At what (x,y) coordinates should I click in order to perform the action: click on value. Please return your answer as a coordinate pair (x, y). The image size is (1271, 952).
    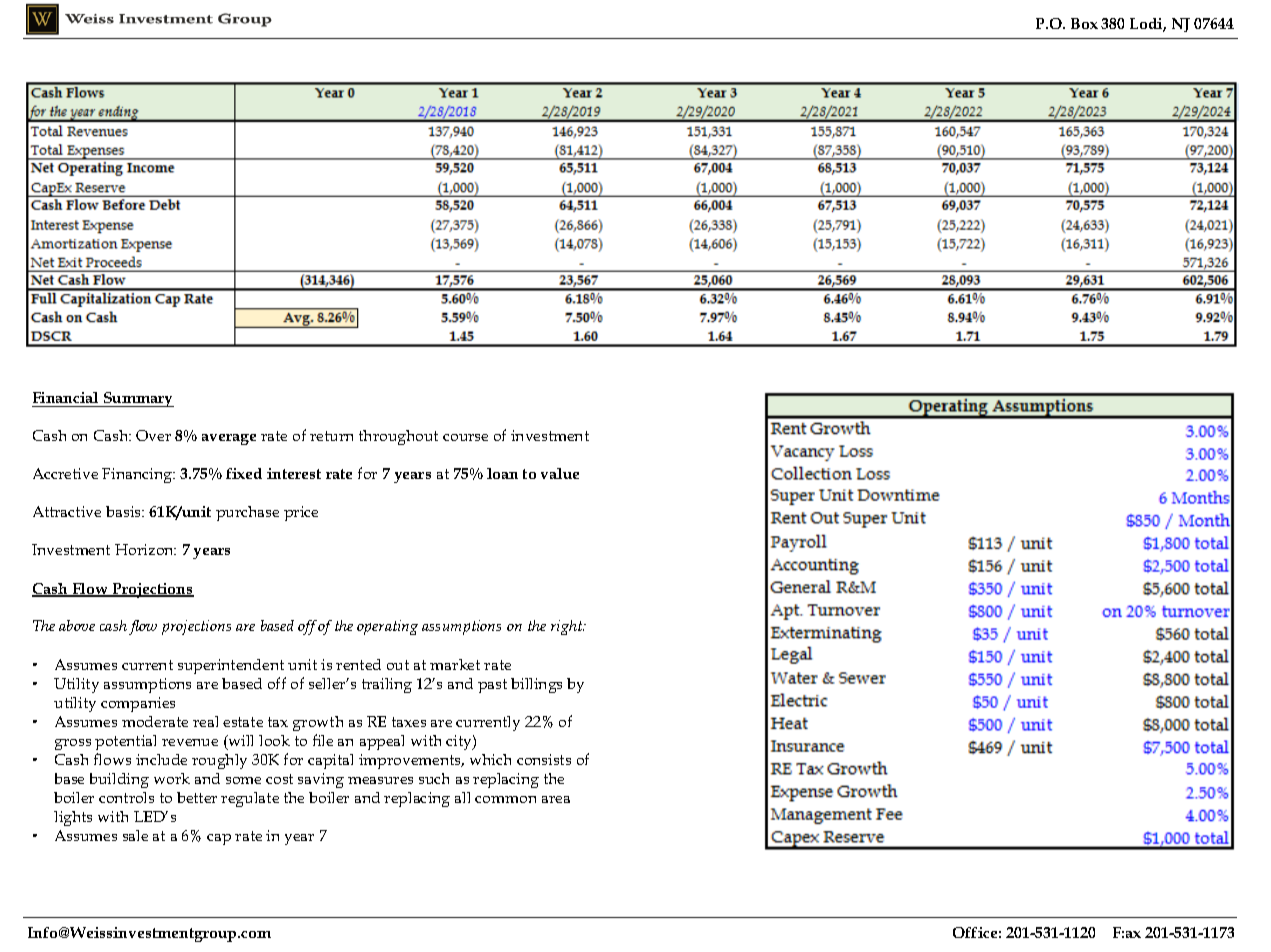
    Looking at the image, I should click on (560, 473).
